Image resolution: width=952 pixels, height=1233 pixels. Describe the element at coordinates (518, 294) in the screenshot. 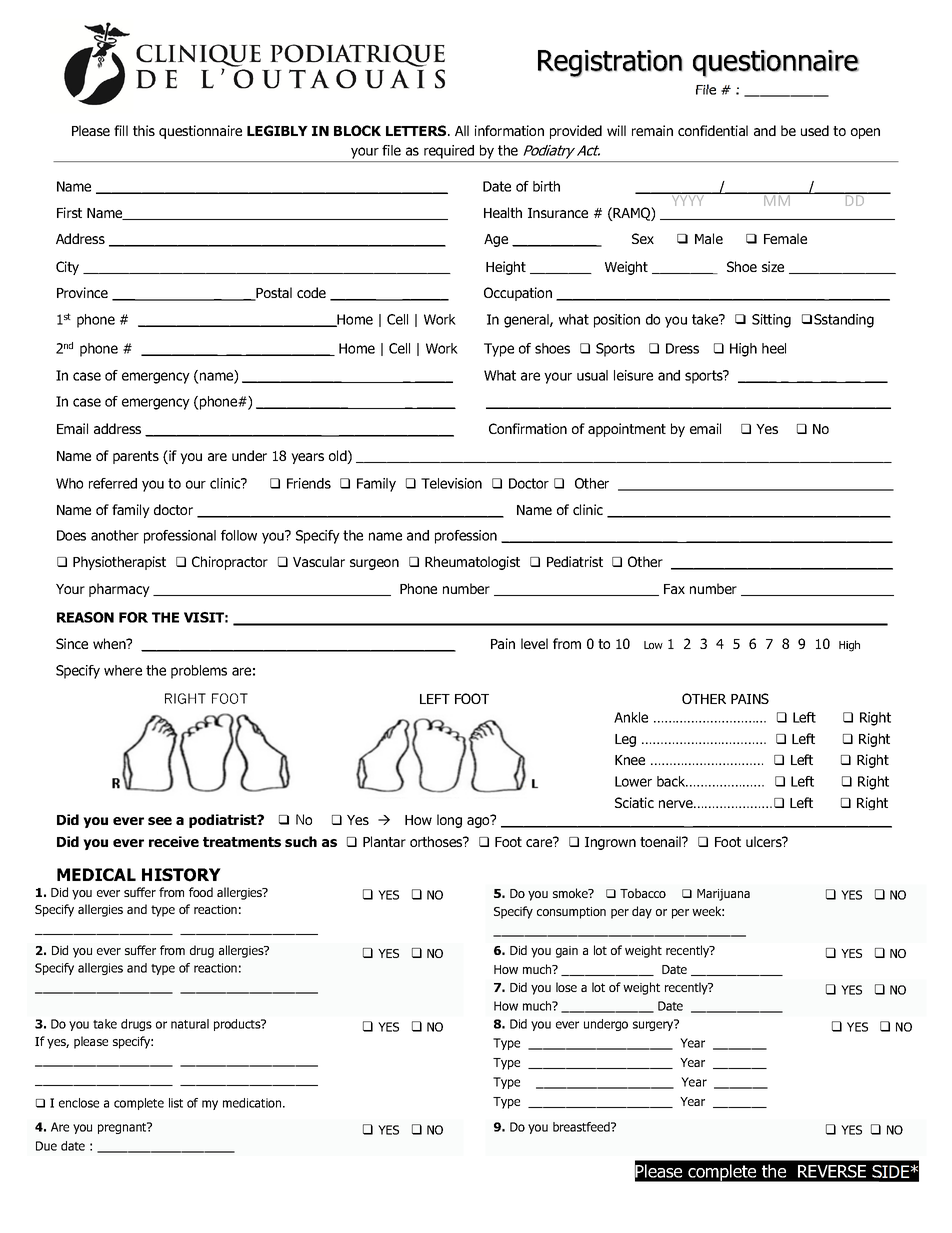

I see `Occupation` at that location.
